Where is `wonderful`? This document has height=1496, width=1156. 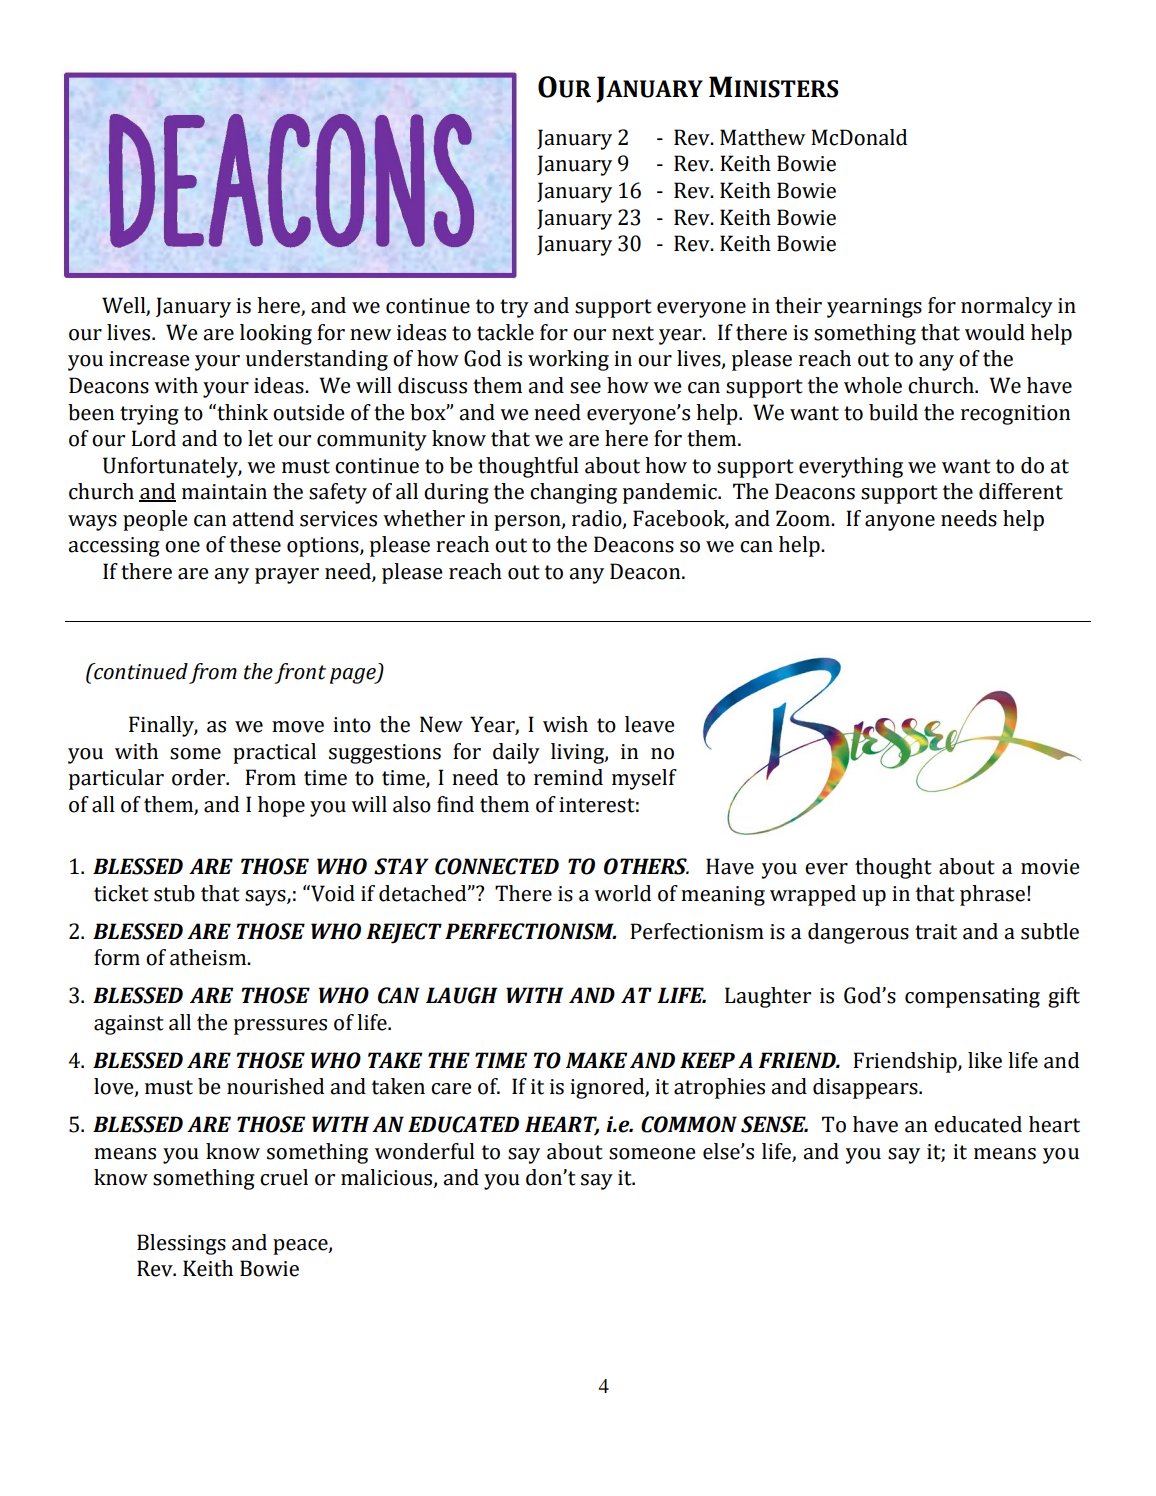
wonderful is located at coordinates (425, 1151).
